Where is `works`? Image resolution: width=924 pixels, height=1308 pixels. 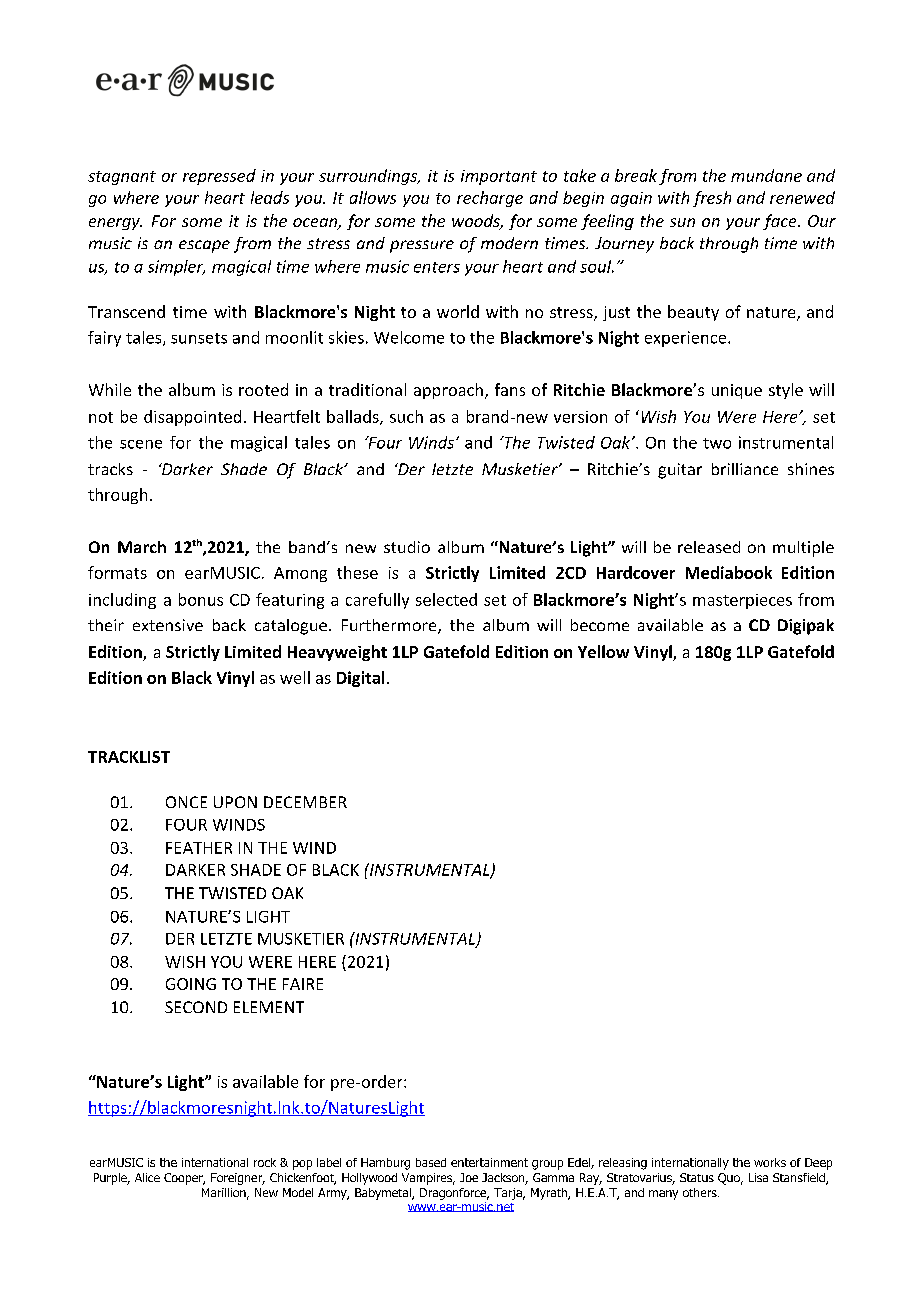
works is located at coordinates (770, 1162).
